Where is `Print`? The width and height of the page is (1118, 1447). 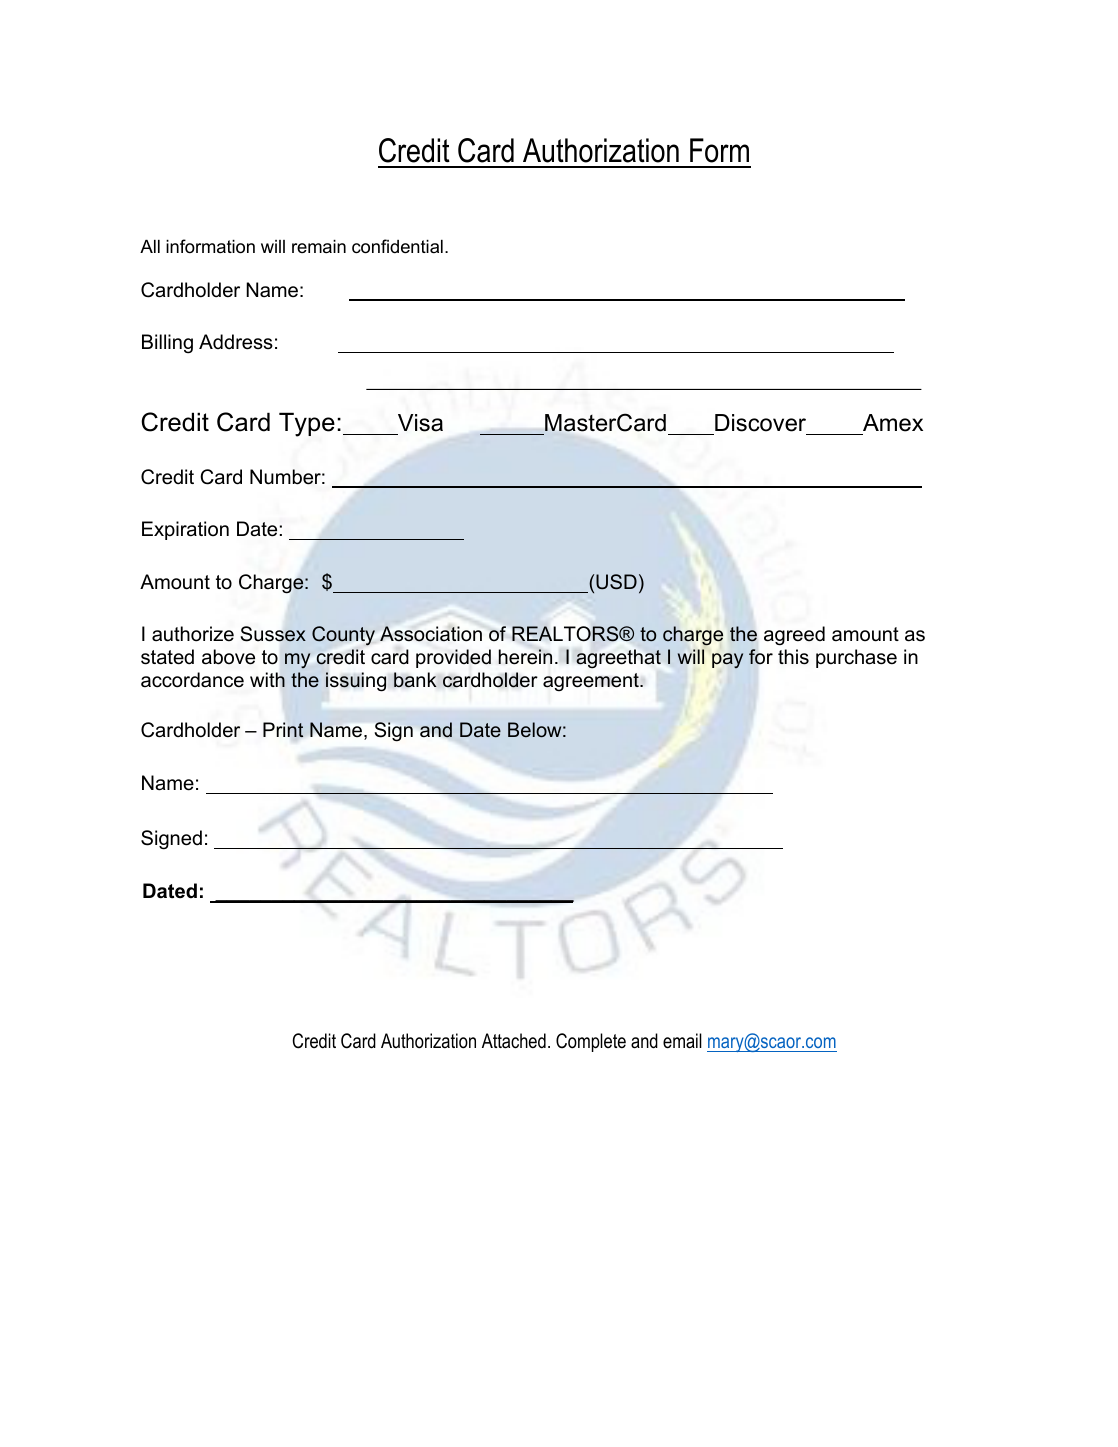 Print is located at coordinates (283, 730).
